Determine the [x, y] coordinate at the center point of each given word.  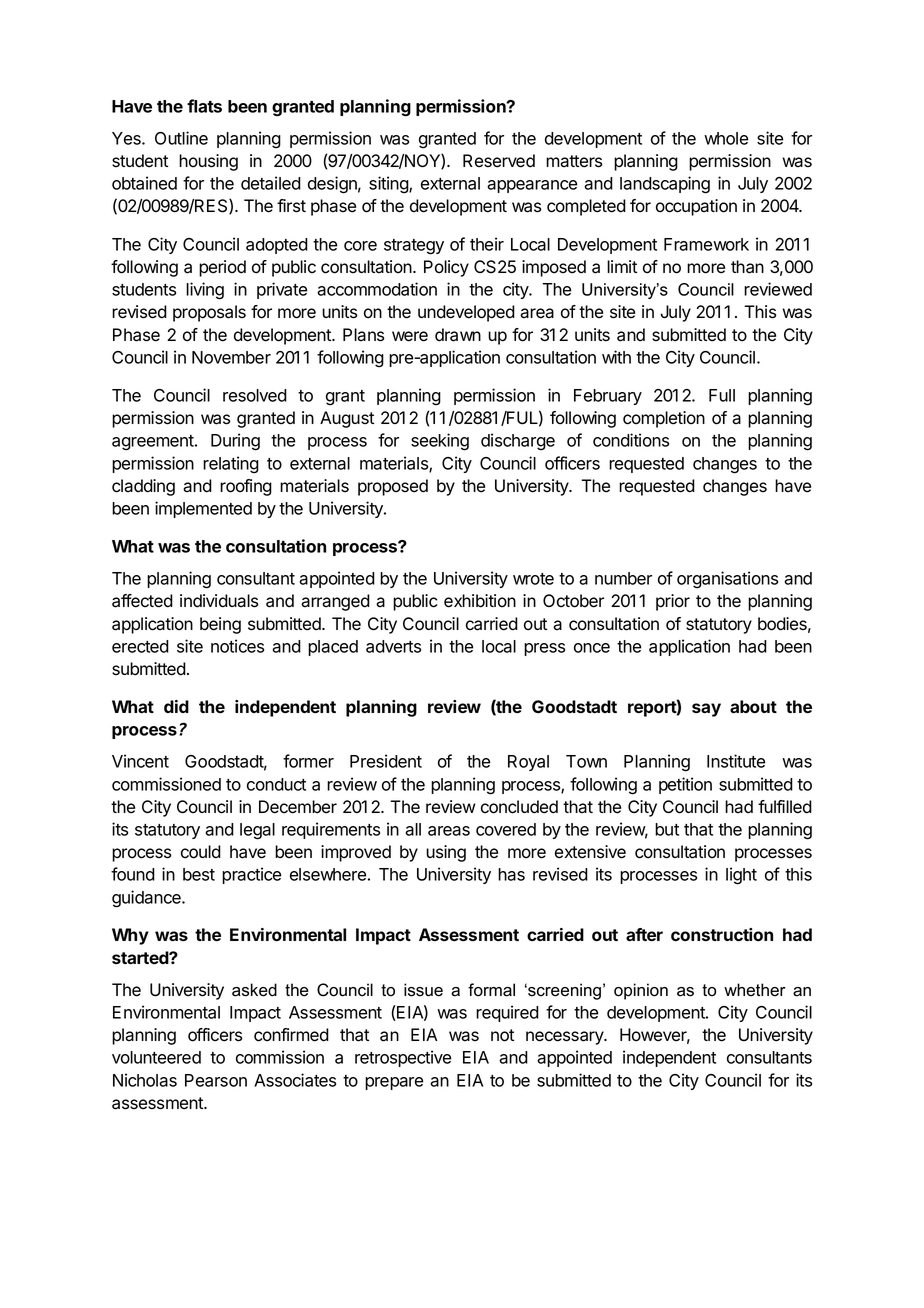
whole [726, 138]
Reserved [499, 161]
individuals [219, 601]
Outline [181, 138]
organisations [727, 580]
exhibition [480, 601]
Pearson [216, 1080]
